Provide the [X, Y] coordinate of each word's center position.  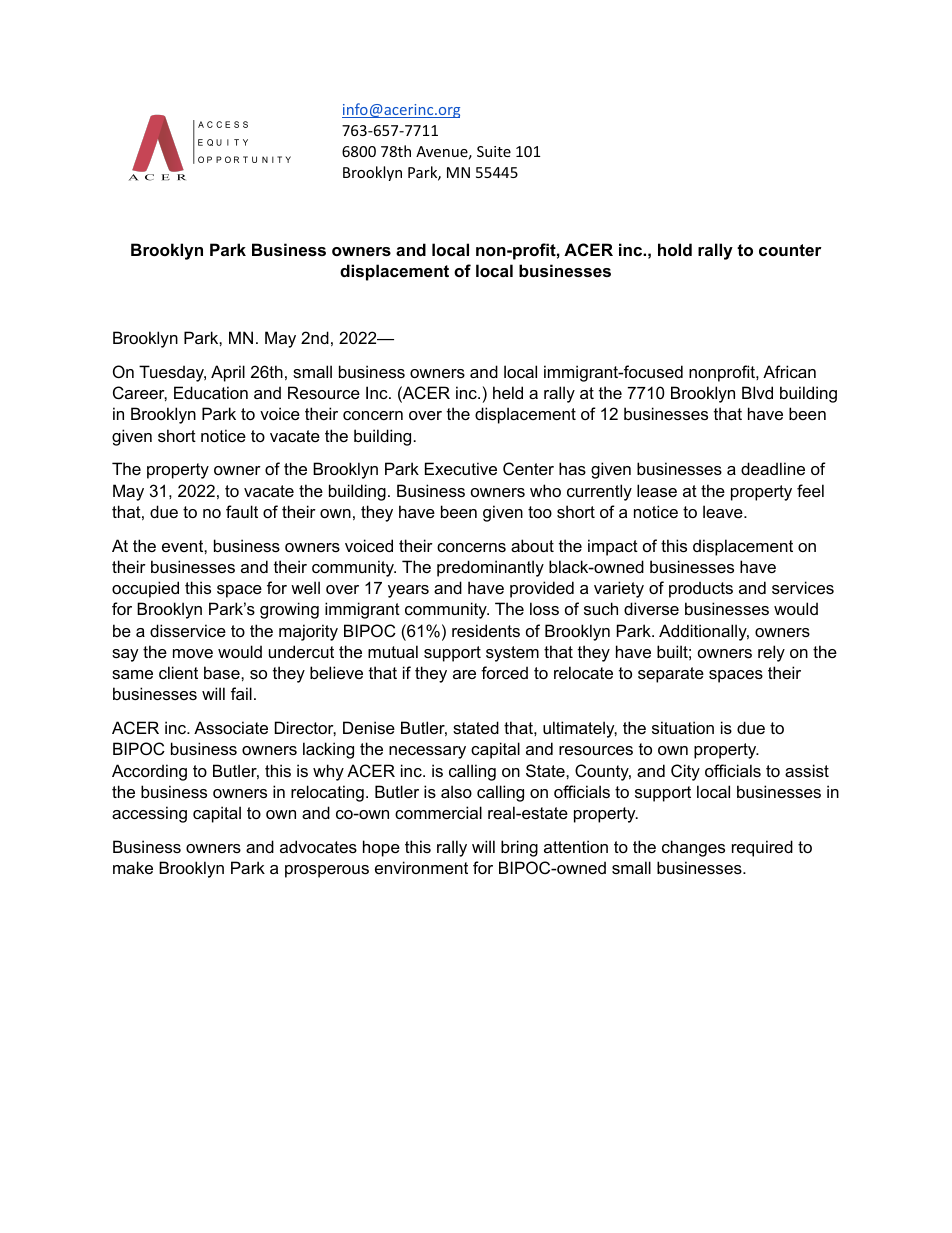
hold [675, 249]
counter [790, 250]
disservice [188, 630]
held [508, 392]
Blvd [757, 392]
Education [211, 392]
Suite [494, 151]
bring [519, 848]
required [762, 848]
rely [771, 653]
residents [486, 630]
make [133, 867]
